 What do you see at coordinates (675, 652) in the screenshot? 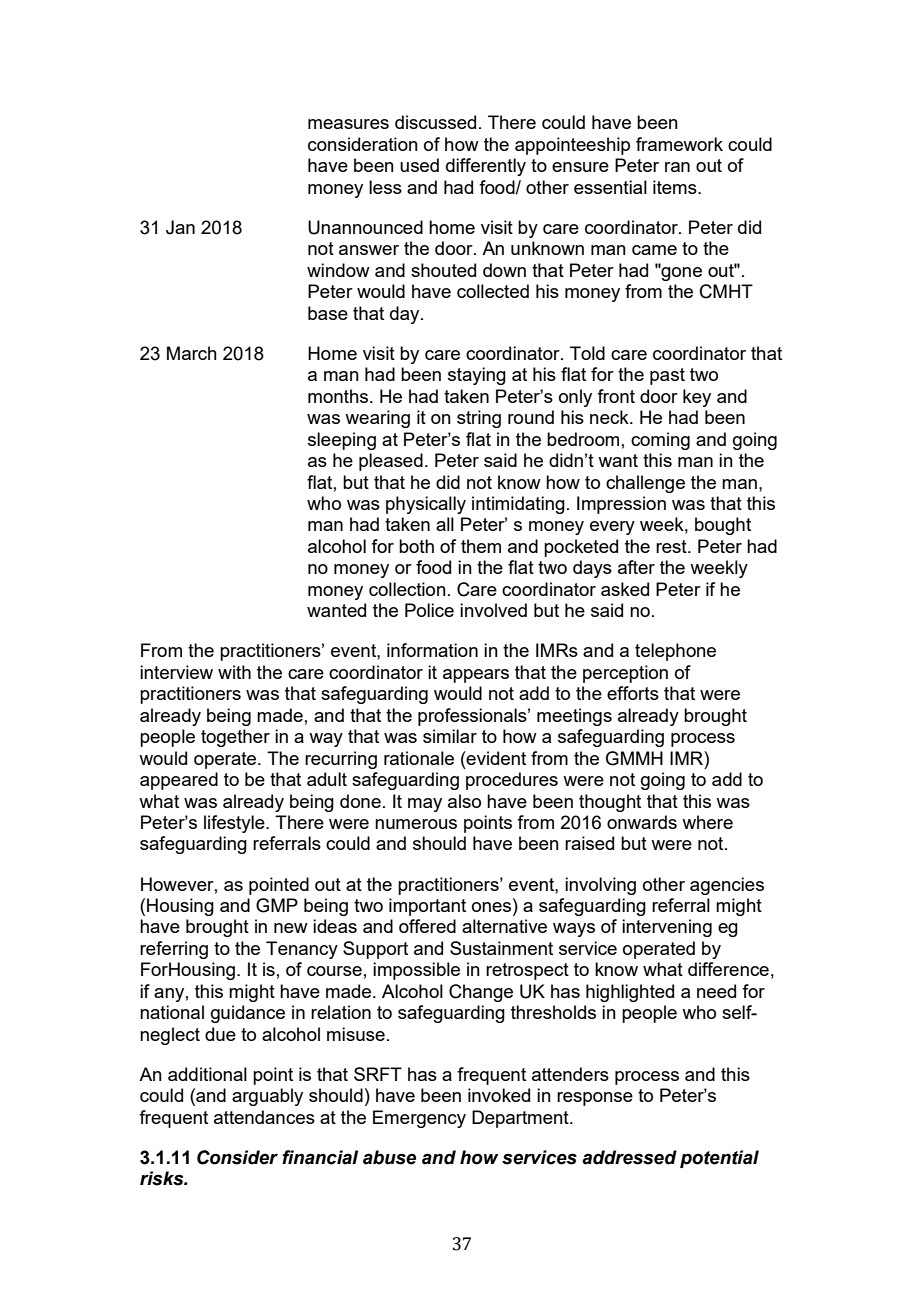
I see `telephone` at bounding box center [675, 652].
